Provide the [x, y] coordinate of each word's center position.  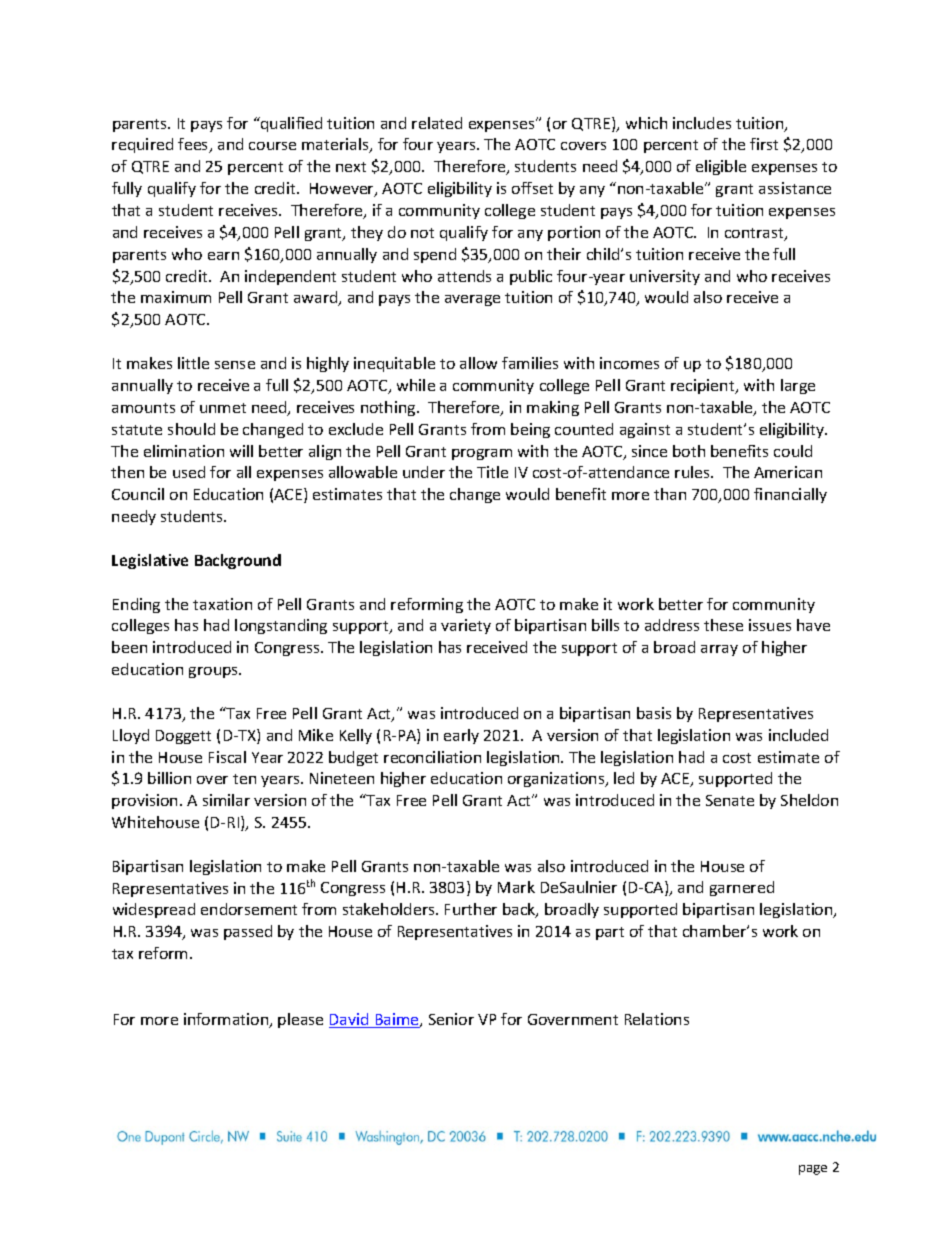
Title [492, 472]
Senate [730, 800]
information [227, 1020]
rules [693, 472]
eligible [721, 167]
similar [226, 800]
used [189, 472]
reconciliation [432, 757]
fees [194, 145]
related [437, 123]
